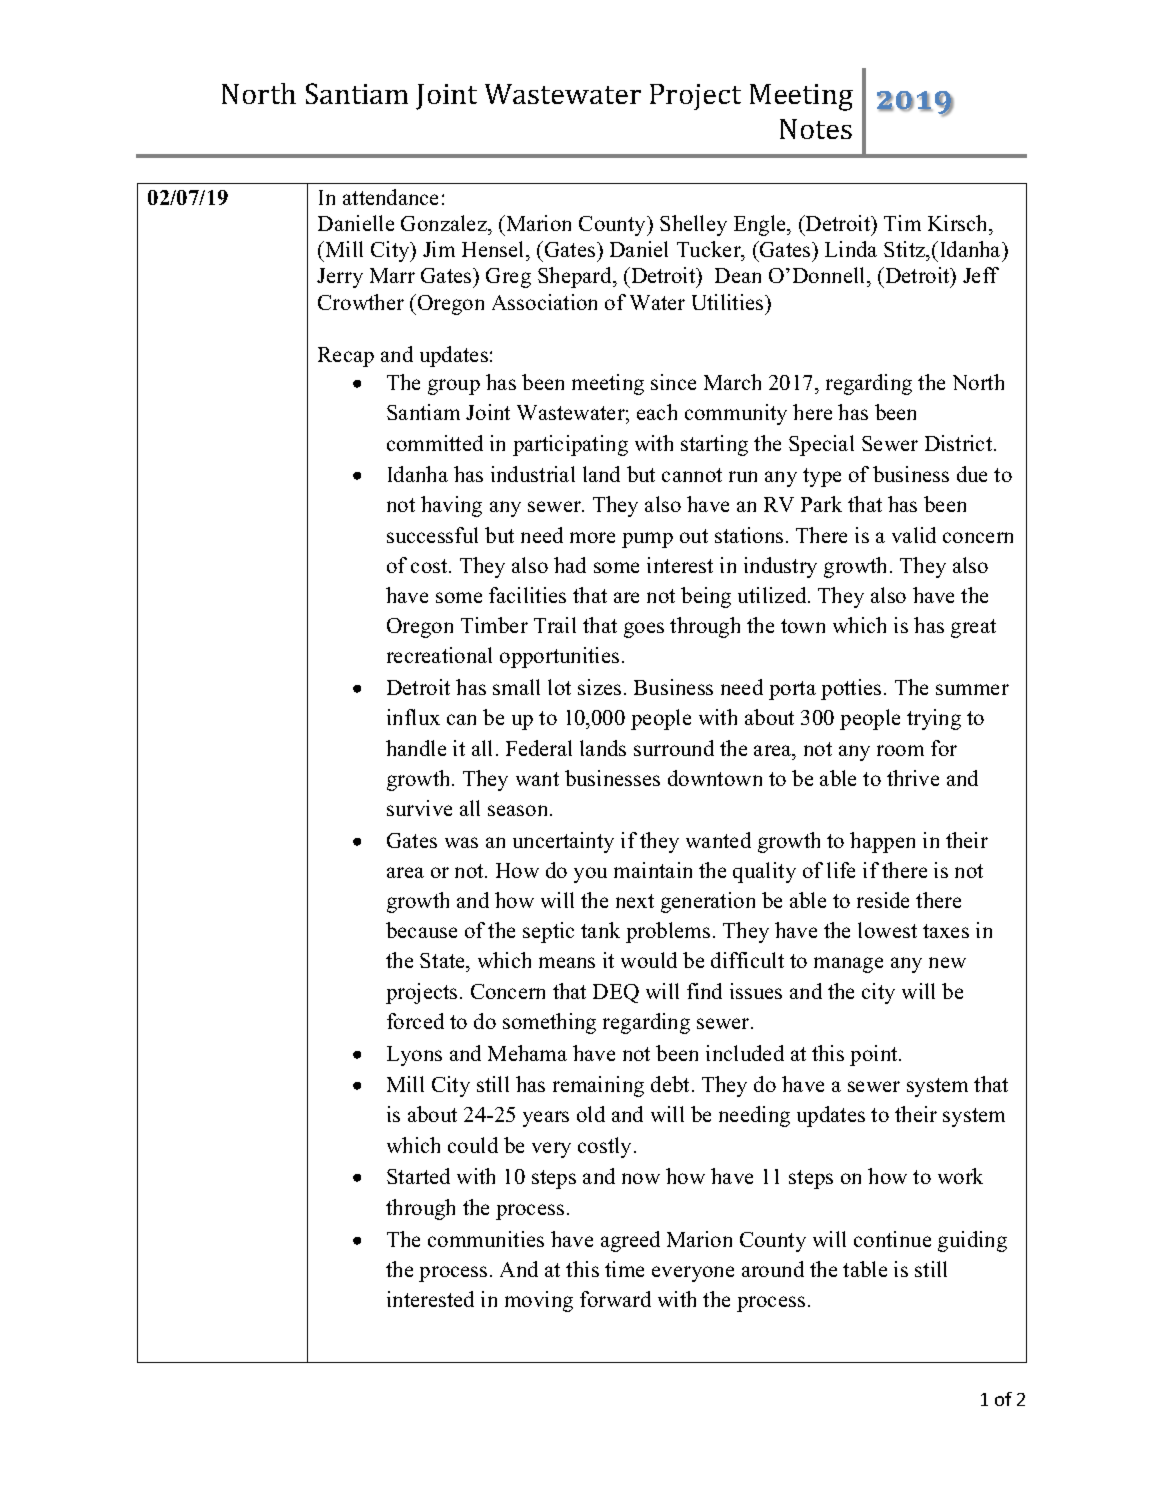 The width and height of the document is (1164, 1506). What do you see at coordinates (959, 223) in the document?
I see `Kirsch` at bounding box center [959, 223].
